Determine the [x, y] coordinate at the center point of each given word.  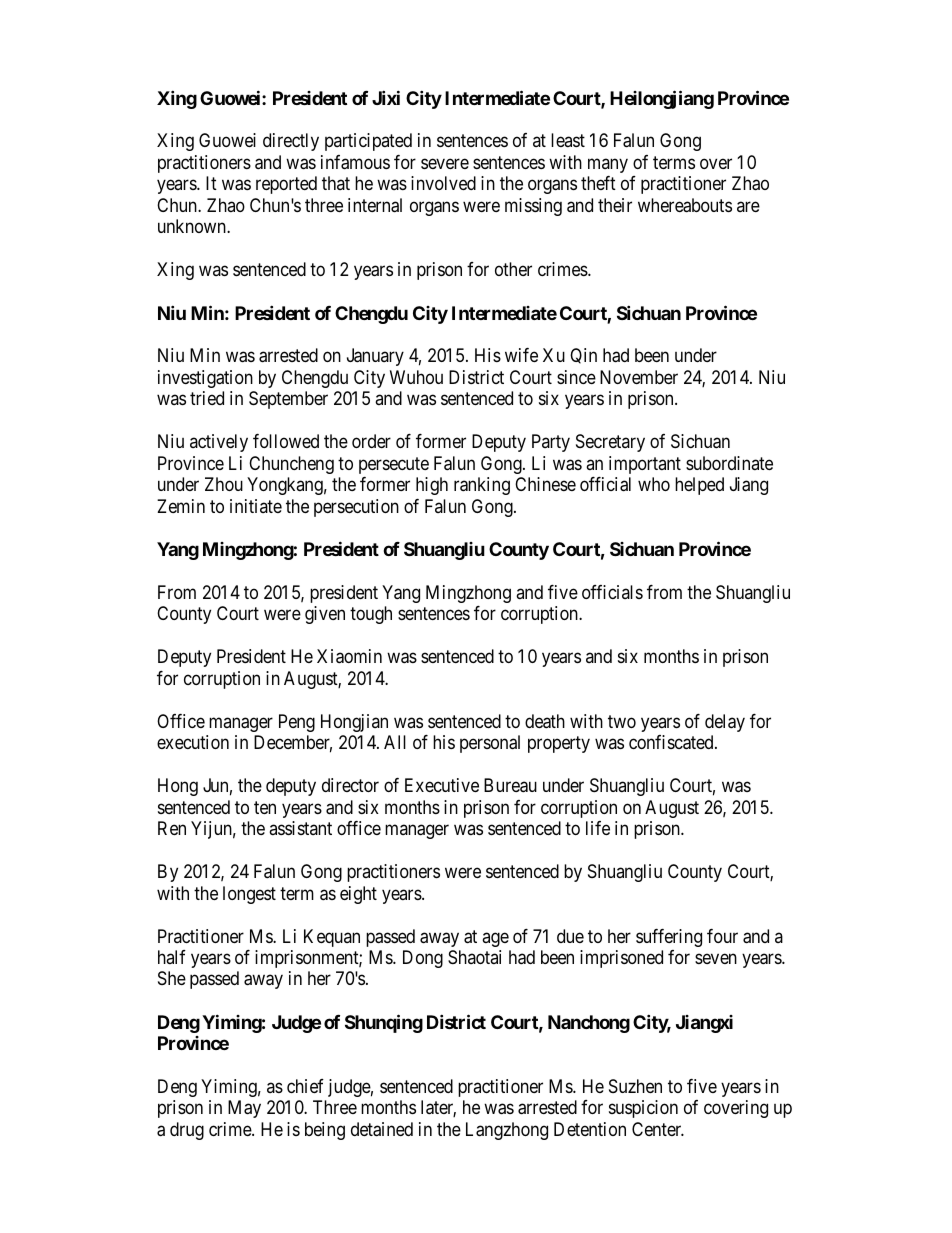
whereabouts [685, 205]
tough [371, 615]
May [244, 1109]
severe [445, 163]
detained [382, 1129]
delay [725, 723]
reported [286, 185]
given [325, 615]
